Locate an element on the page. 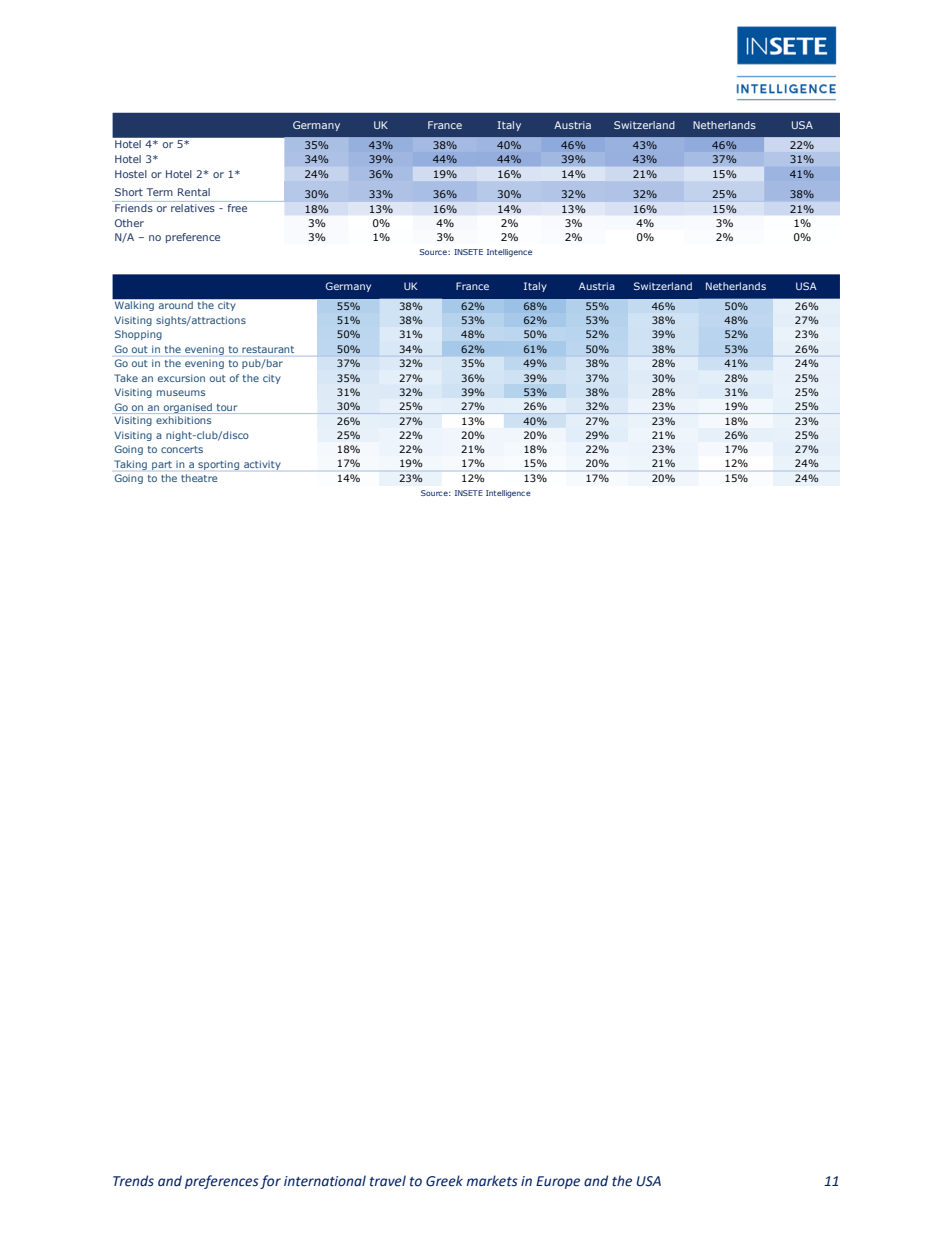 The height and width of the page is (1233, 952). international is located at coordinates (325, 1181).
